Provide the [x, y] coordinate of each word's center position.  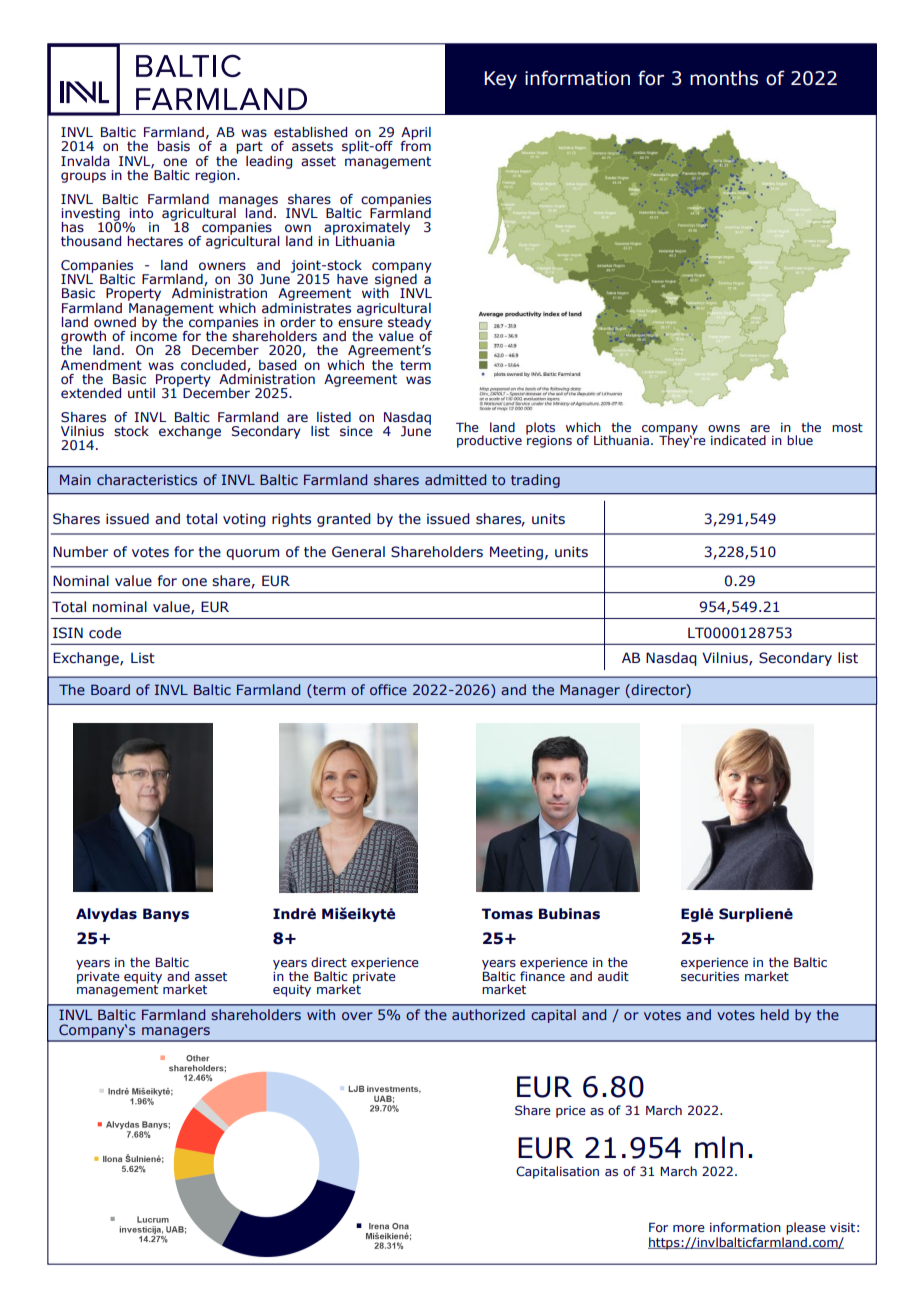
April [416, 134]
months [724, 78]
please [806, 1228]
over [357, 1016]
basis [173, 146]
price [571, 1112]
